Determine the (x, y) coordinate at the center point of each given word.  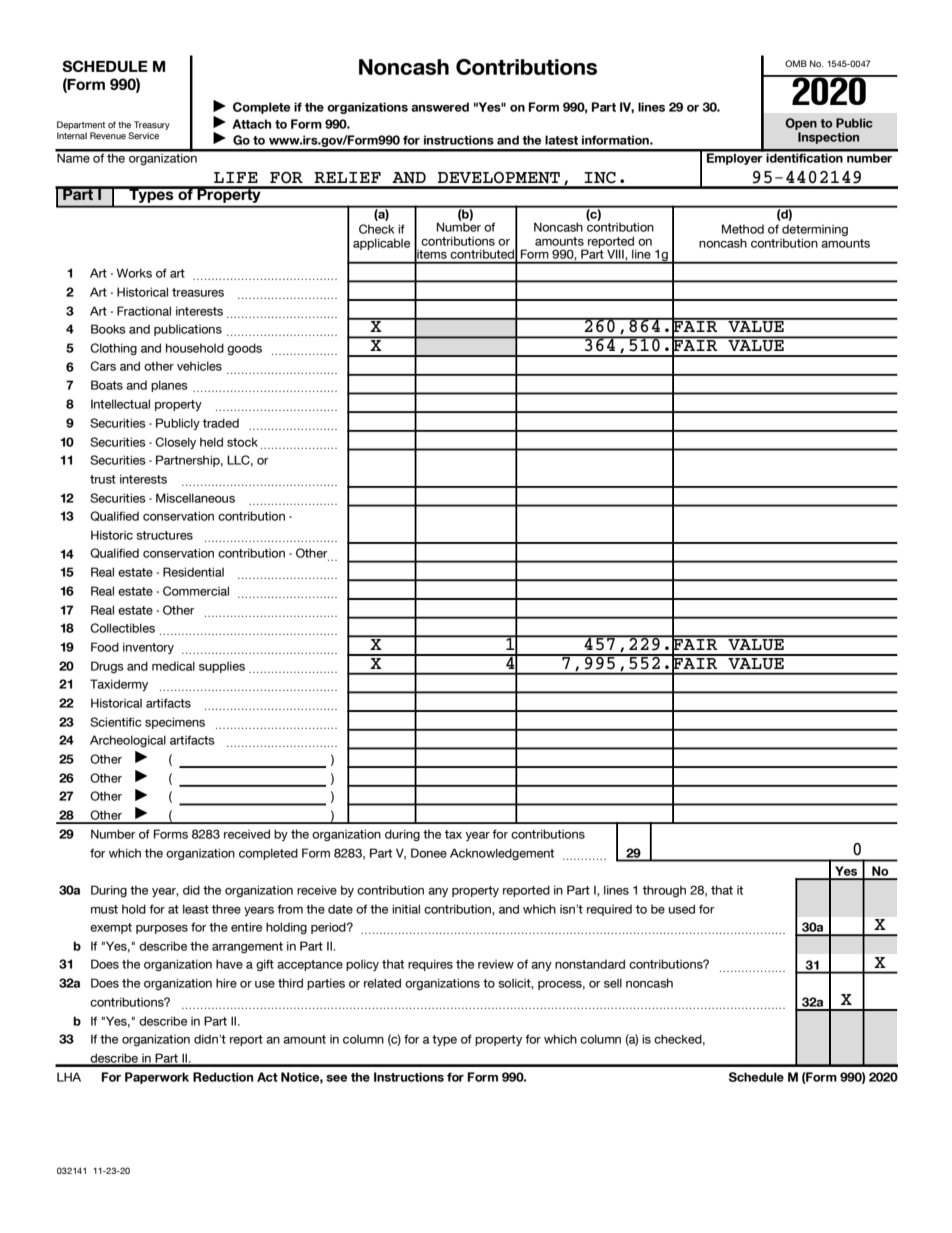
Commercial (196, 591)
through (664, 891)
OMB (796, 63)
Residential (193, 572)
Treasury (152, 125)
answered (440, 107)
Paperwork (157, 1078)
